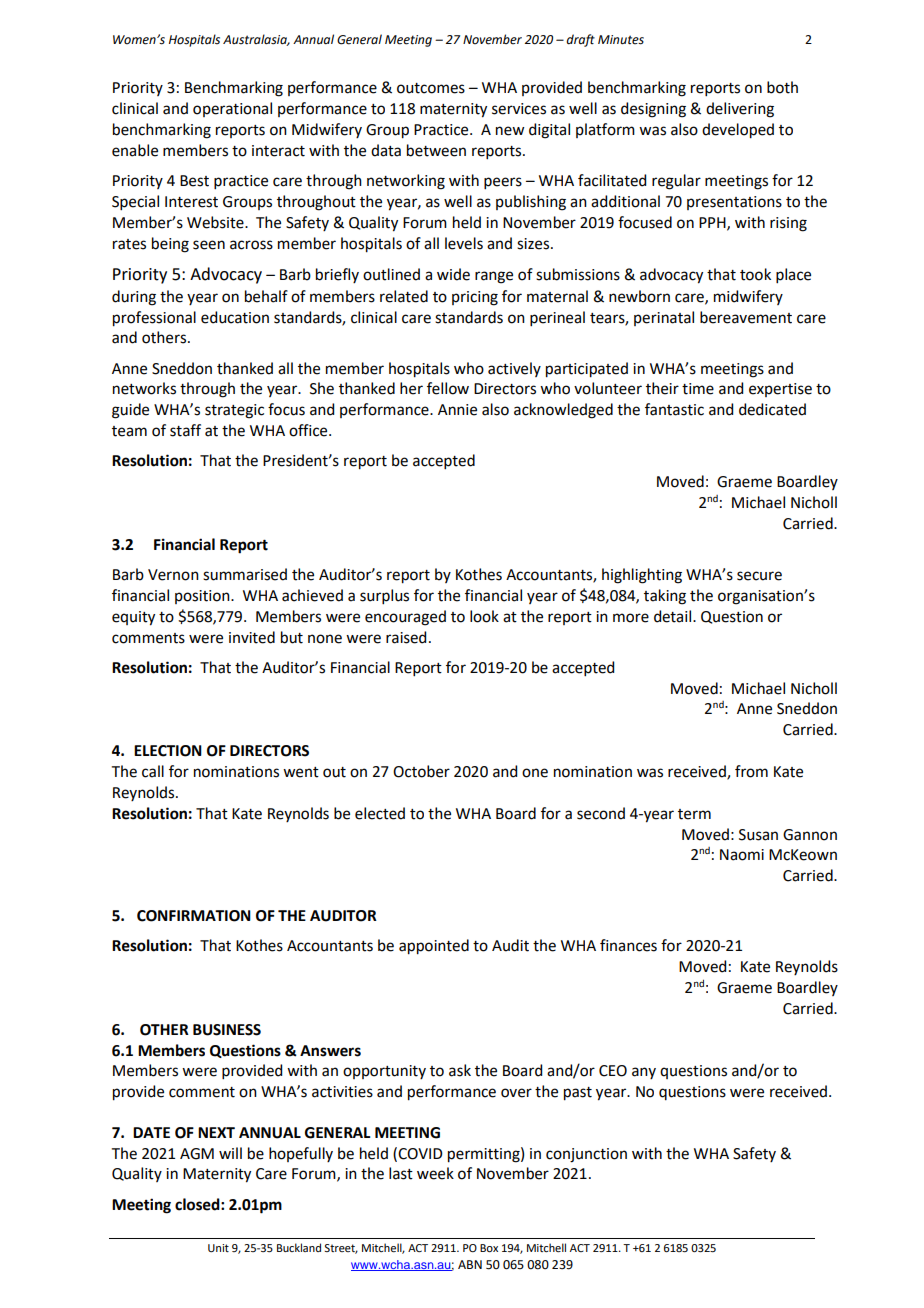 The height and width of the screenshot is (1308, 924). What do you see at coordinates (234, 411) in the screenshot?
I see `strategic` at bounding box center [234, 411].
